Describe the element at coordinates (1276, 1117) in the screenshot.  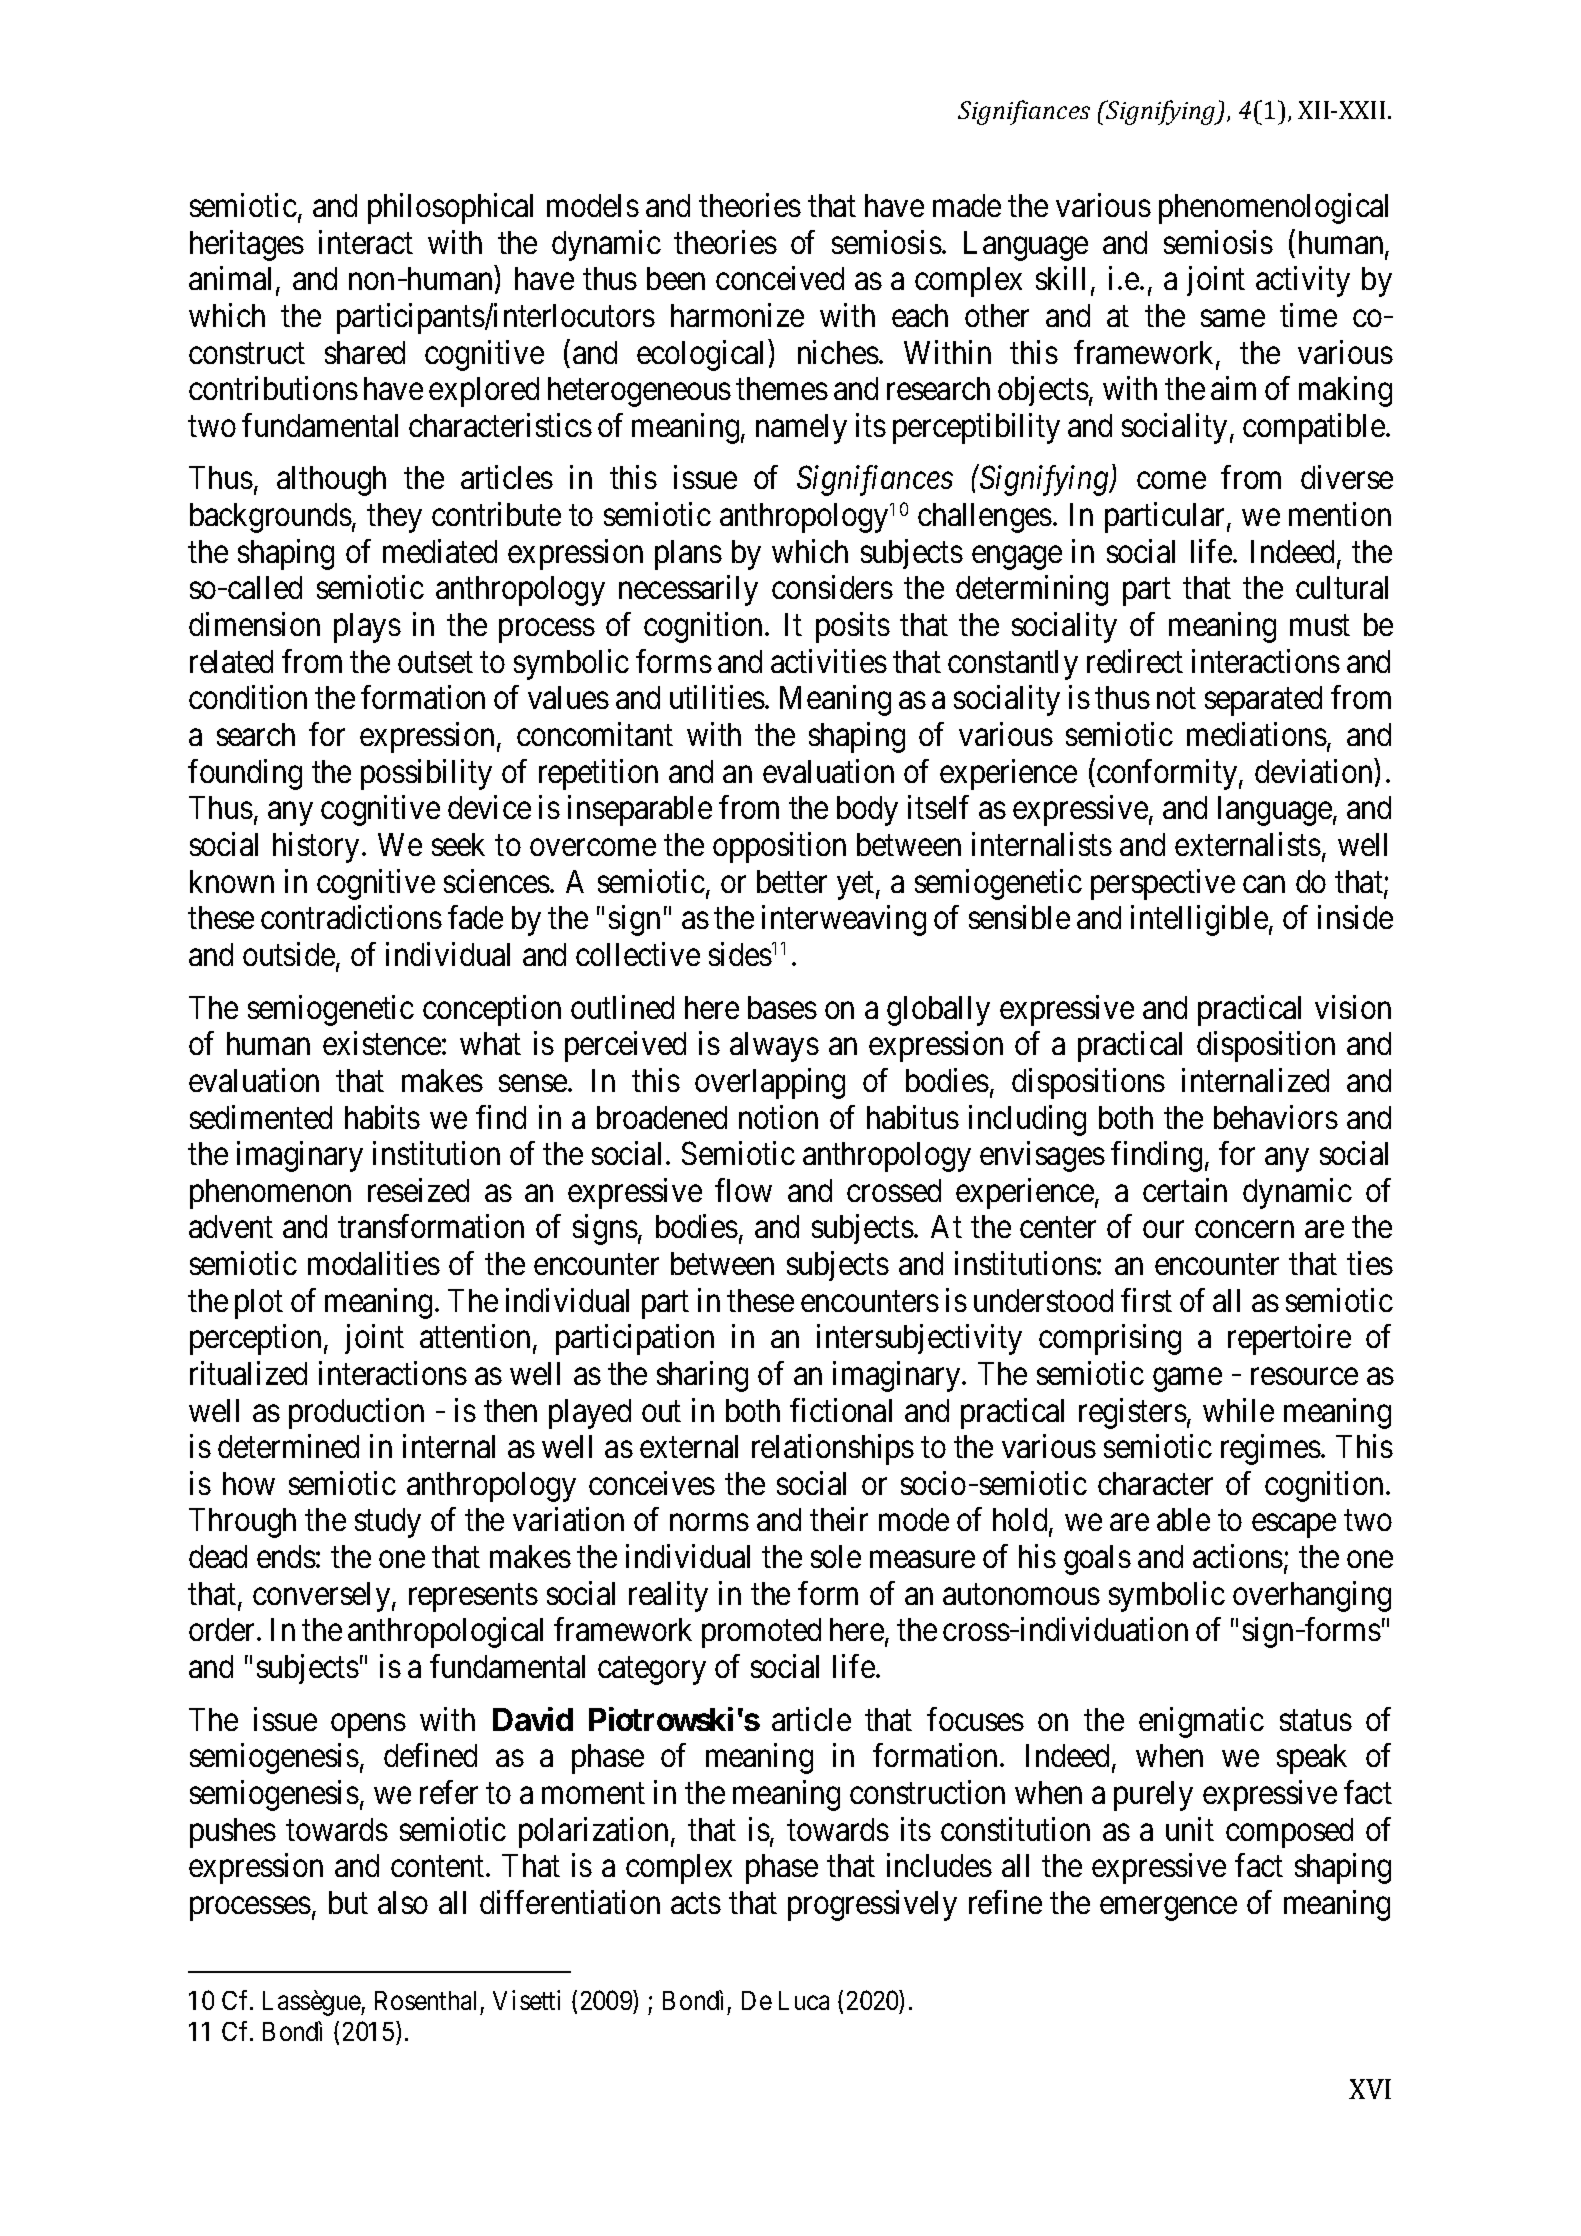
I see `behaviors` at that location.
